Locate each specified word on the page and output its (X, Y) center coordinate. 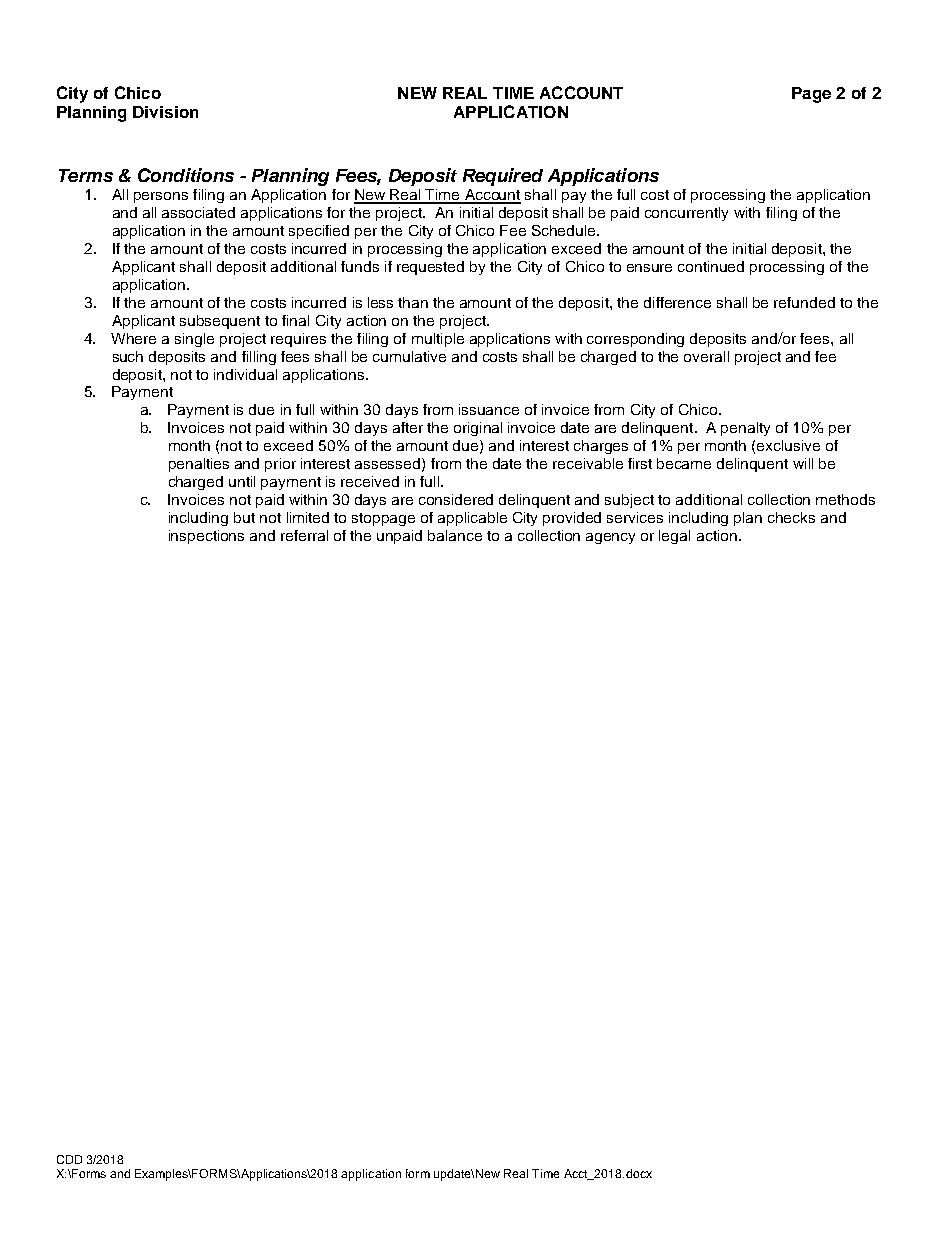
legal (674, 537)
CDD (69, 1159)
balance (455, 535)
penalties (199, 465)
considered (456, 499)
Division (165, 112)
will (803, 463)
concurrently (686, 214)
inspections (206, 537)
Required (503, 177)
